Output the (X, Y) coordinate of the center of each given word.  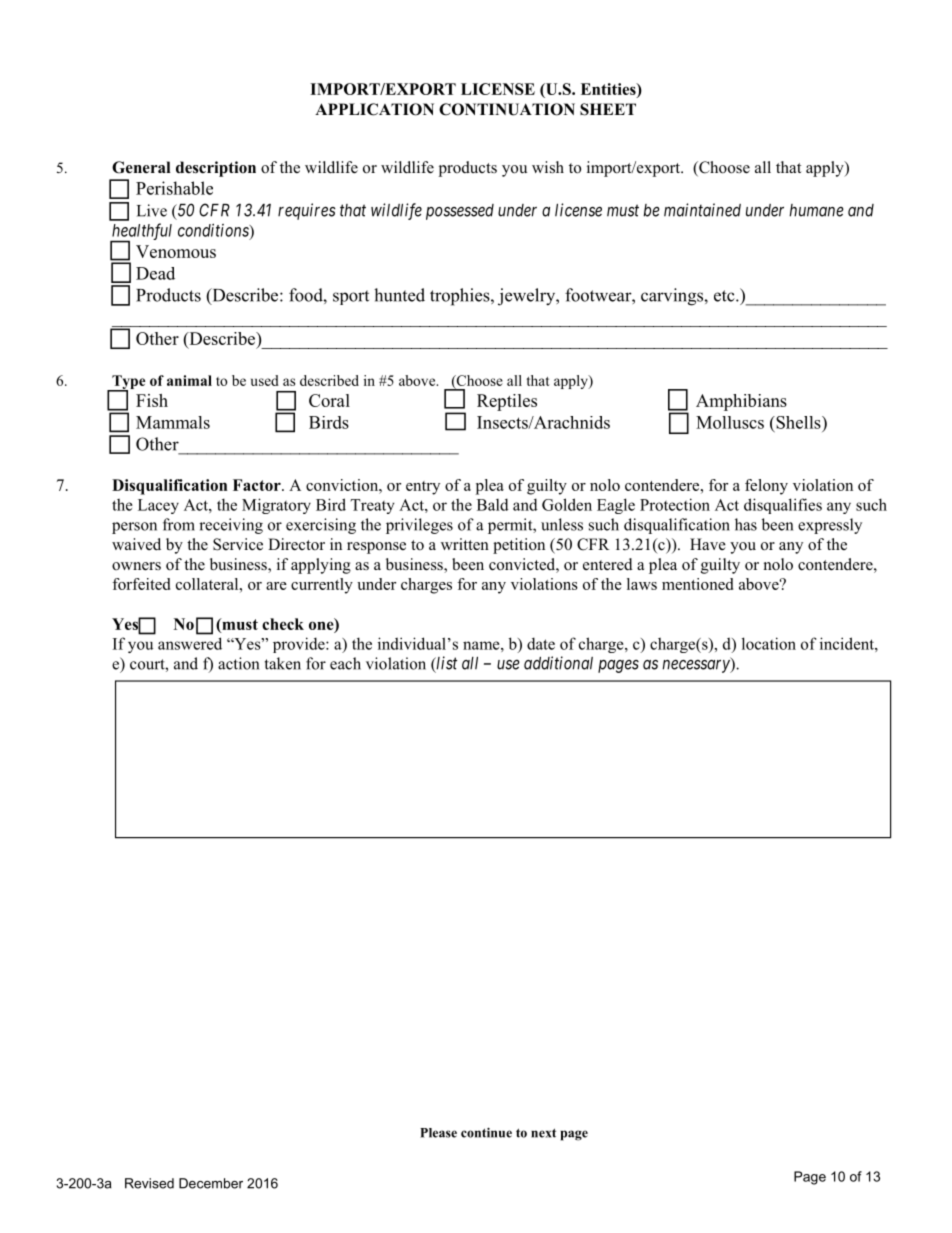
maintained (702, 210)
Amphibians (741, 402)
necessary (697, 666)
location (769, 643)
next (543, 1133)
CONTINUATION (507, 109)
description (216, 169)
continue (486, 1132)
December (211, 1183)
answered (190, 643)
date (541, 643)
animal (189, 380)
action (238, 663)
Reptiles (507, 402)
